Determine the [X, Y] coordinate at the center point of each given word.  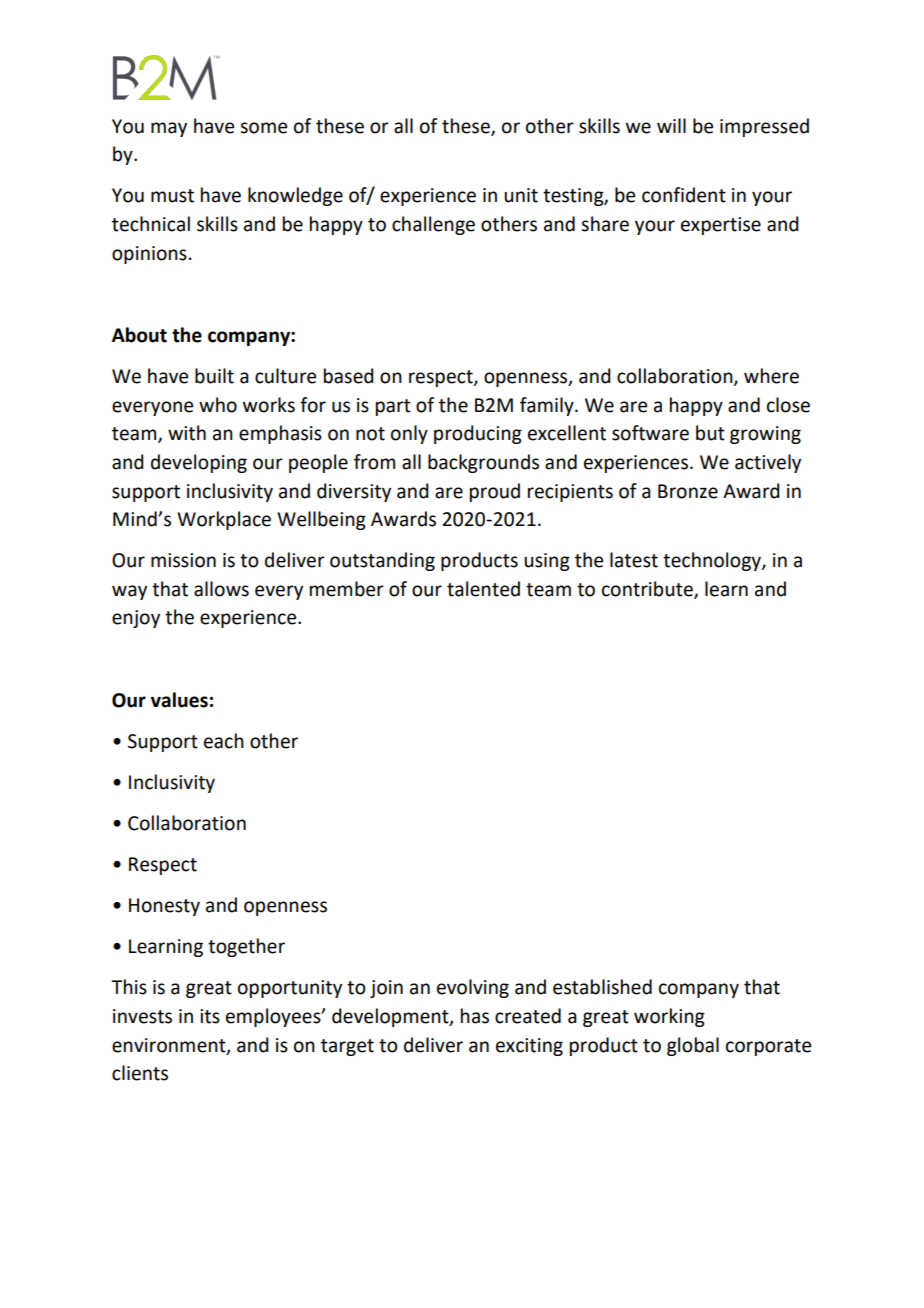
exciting [529, 1047]
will [671, 125]
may [169, 129]
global [693, 1046]
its [210, 1016]
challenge [433, 225]
